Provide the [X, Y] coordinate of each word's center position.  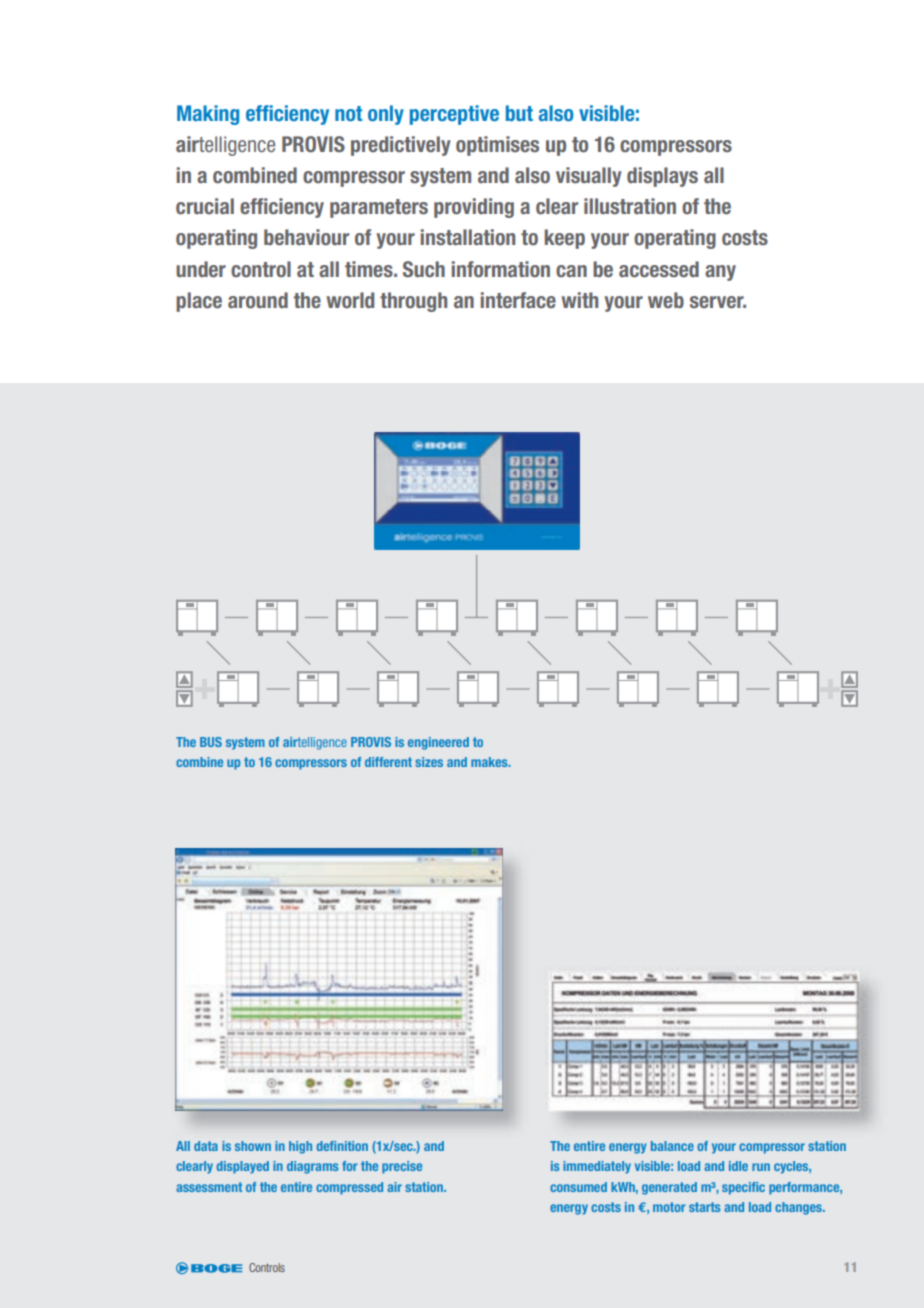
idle [738, 1166]
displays [662, 177]
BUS [211, 742]
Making [208, 115]
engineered [438, 743]
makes [490, 762]
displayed [243, 1167]
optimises [497, 146]
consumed [578, 1187]
